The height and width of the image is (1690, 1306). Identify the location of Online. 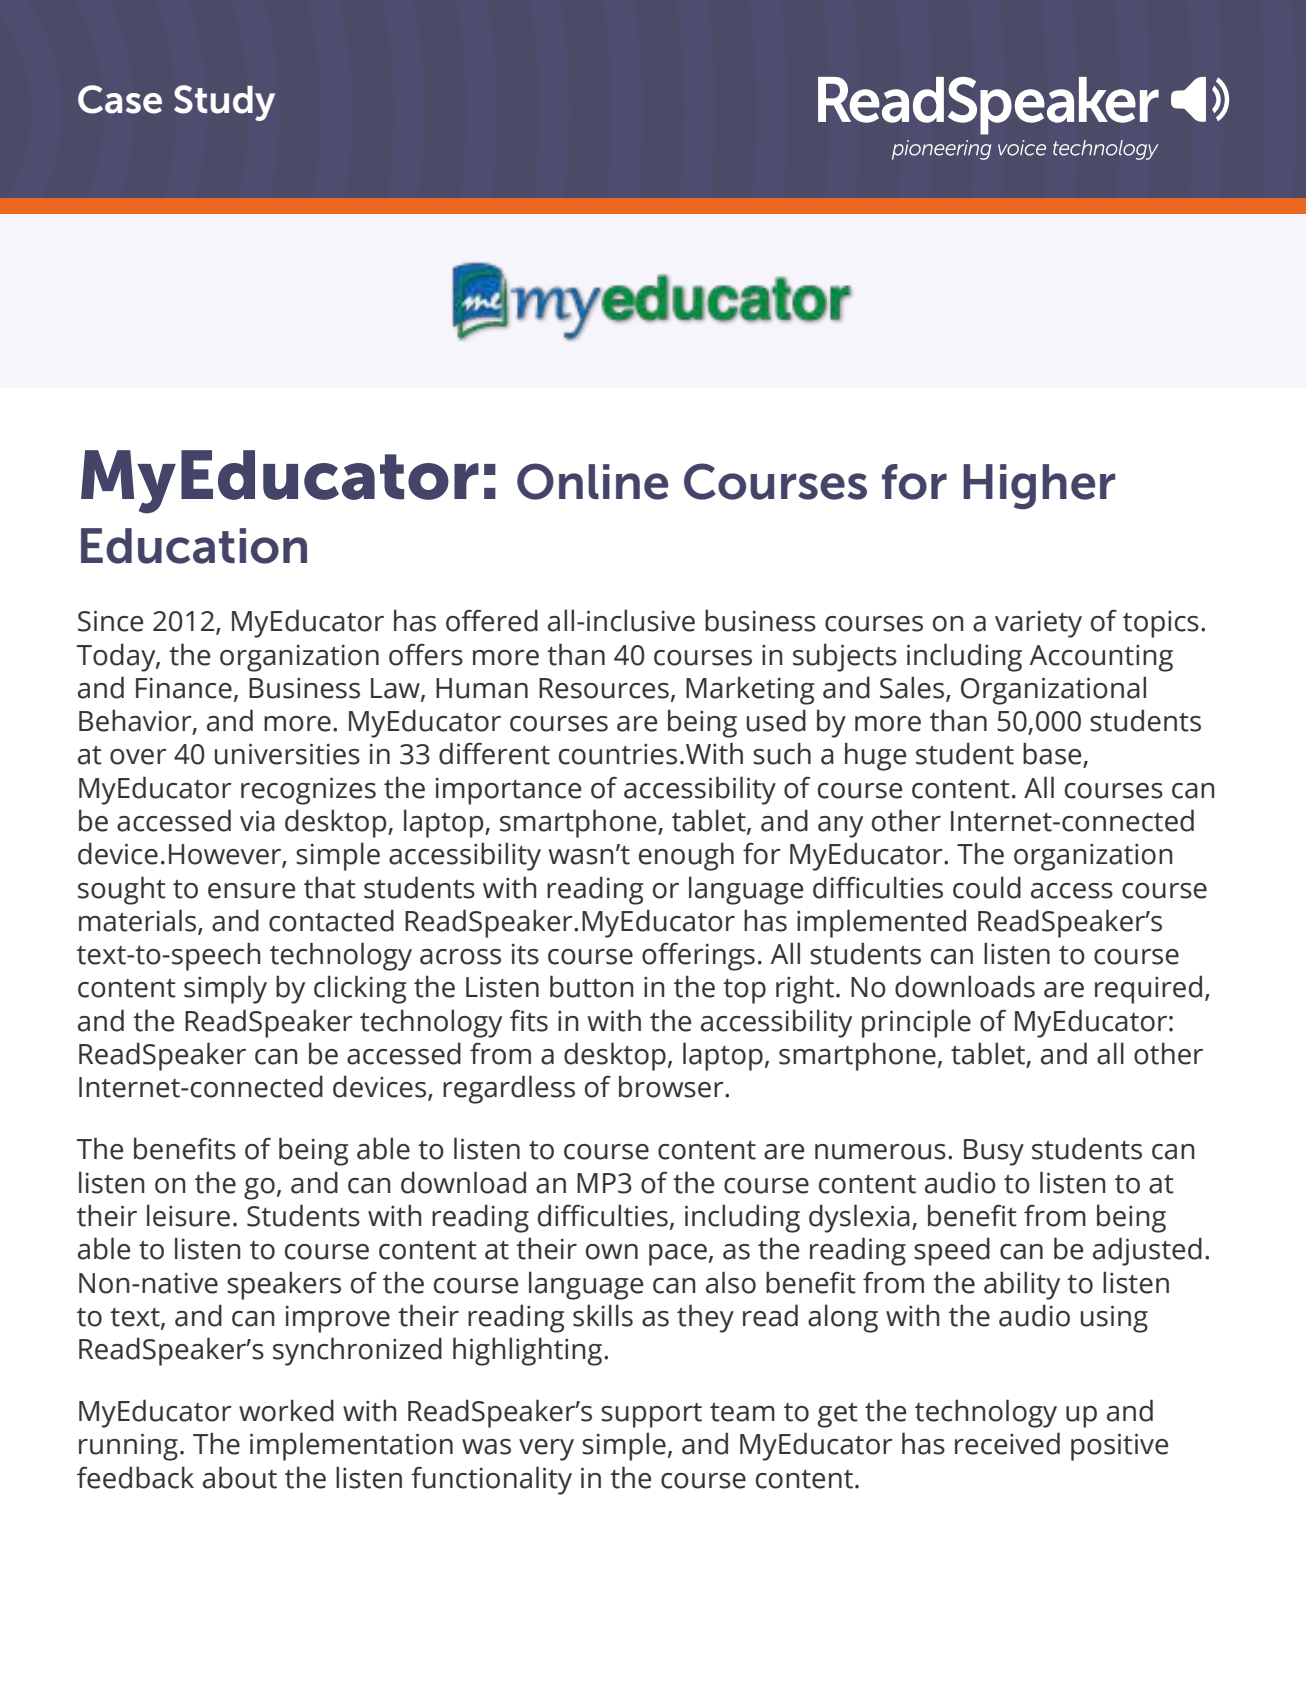
(592, 481).
